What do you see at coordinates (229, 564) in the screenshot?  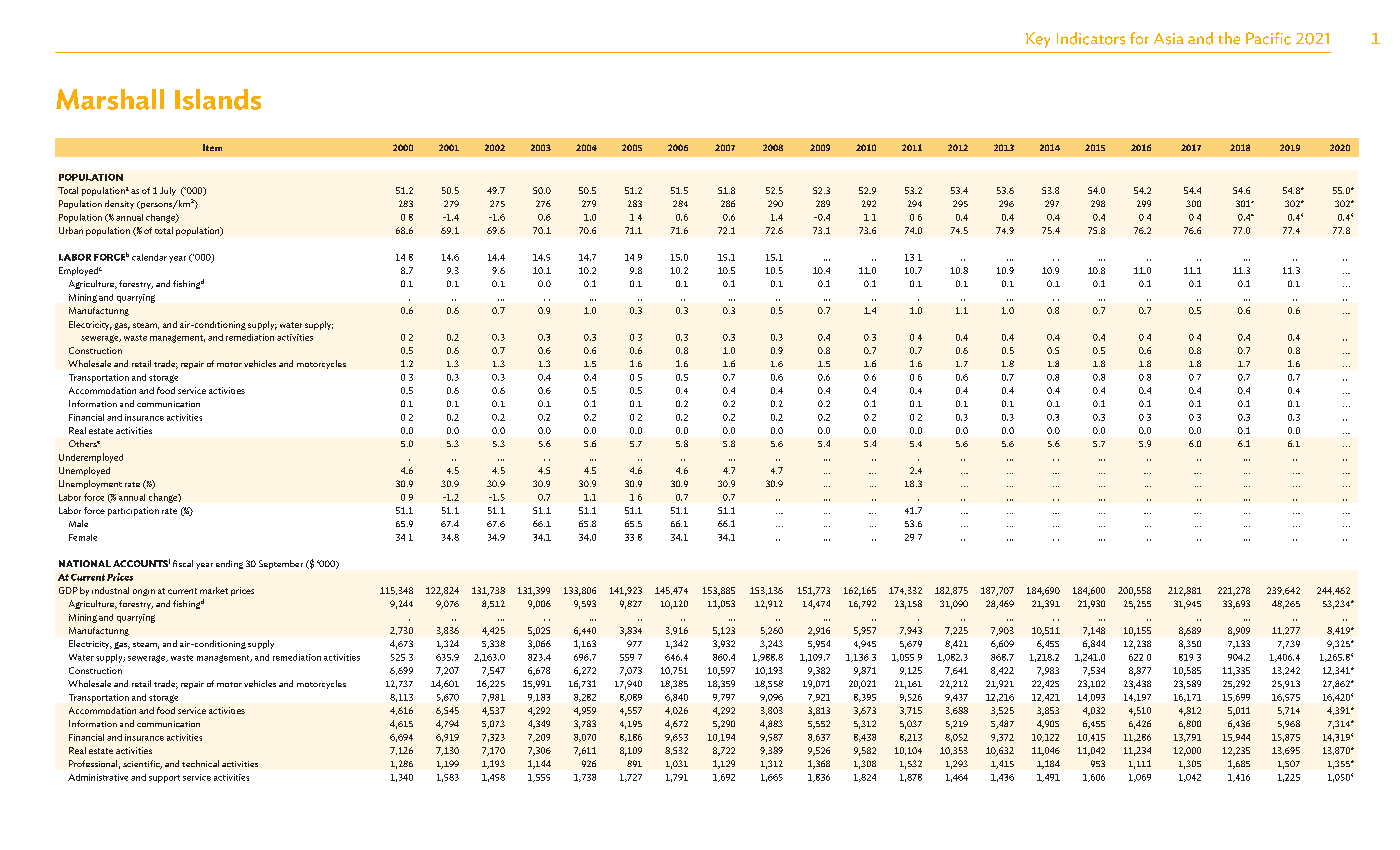 I see `ending` at bounding box center [229, 564].
